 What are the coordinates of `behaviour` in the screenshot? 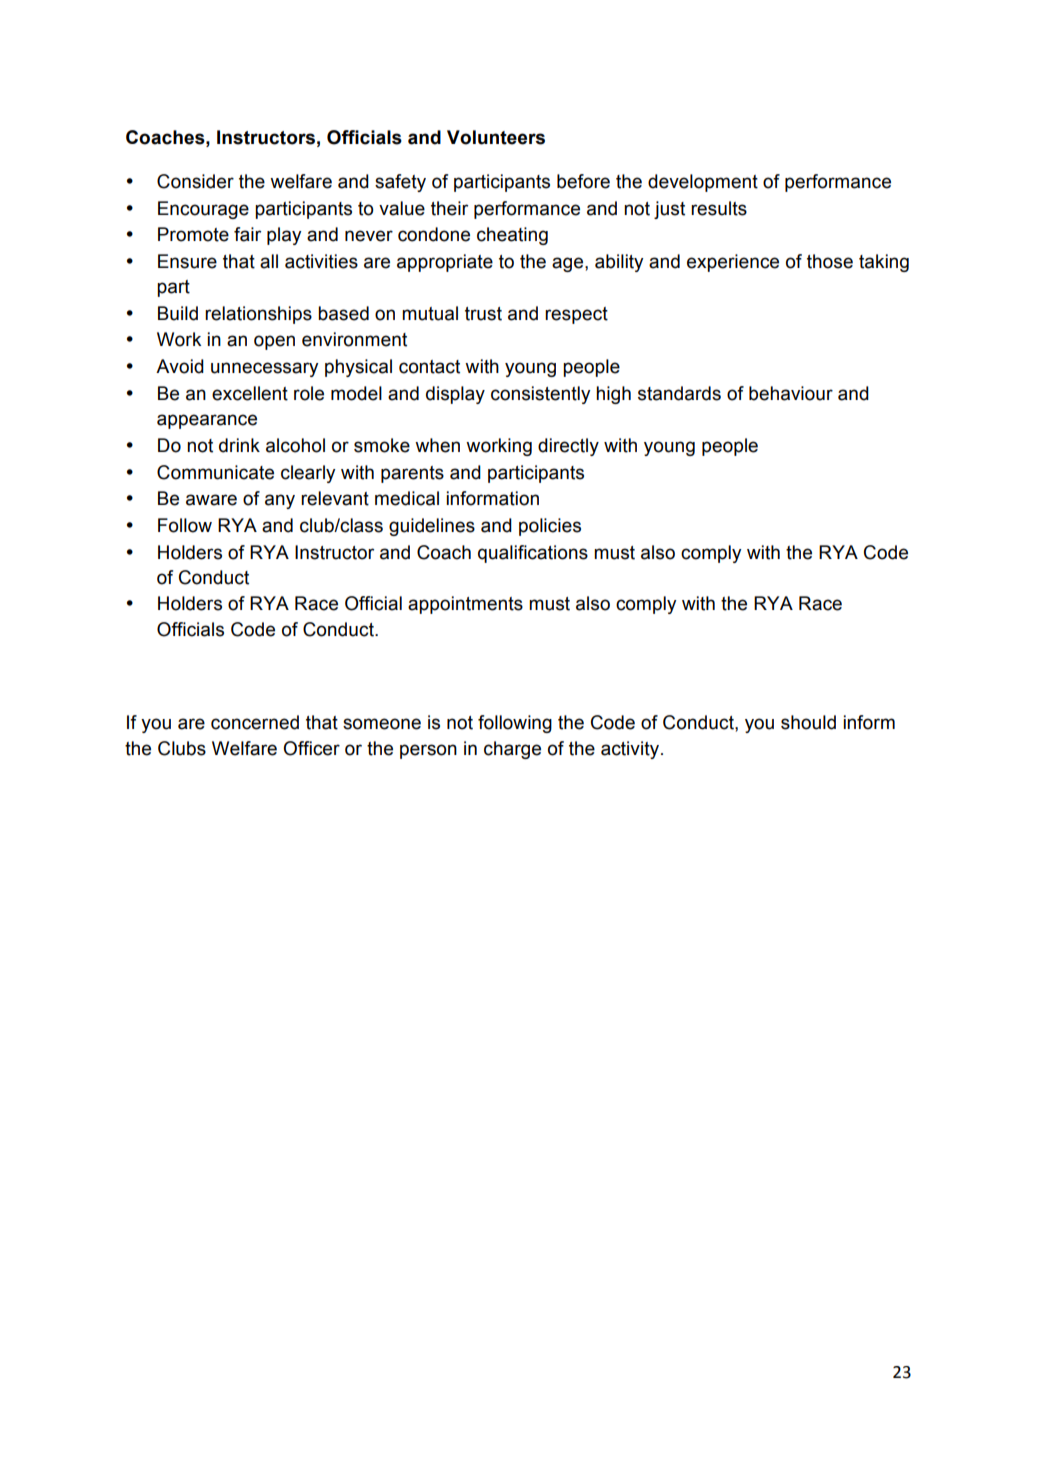 It's located at (791, 393).
